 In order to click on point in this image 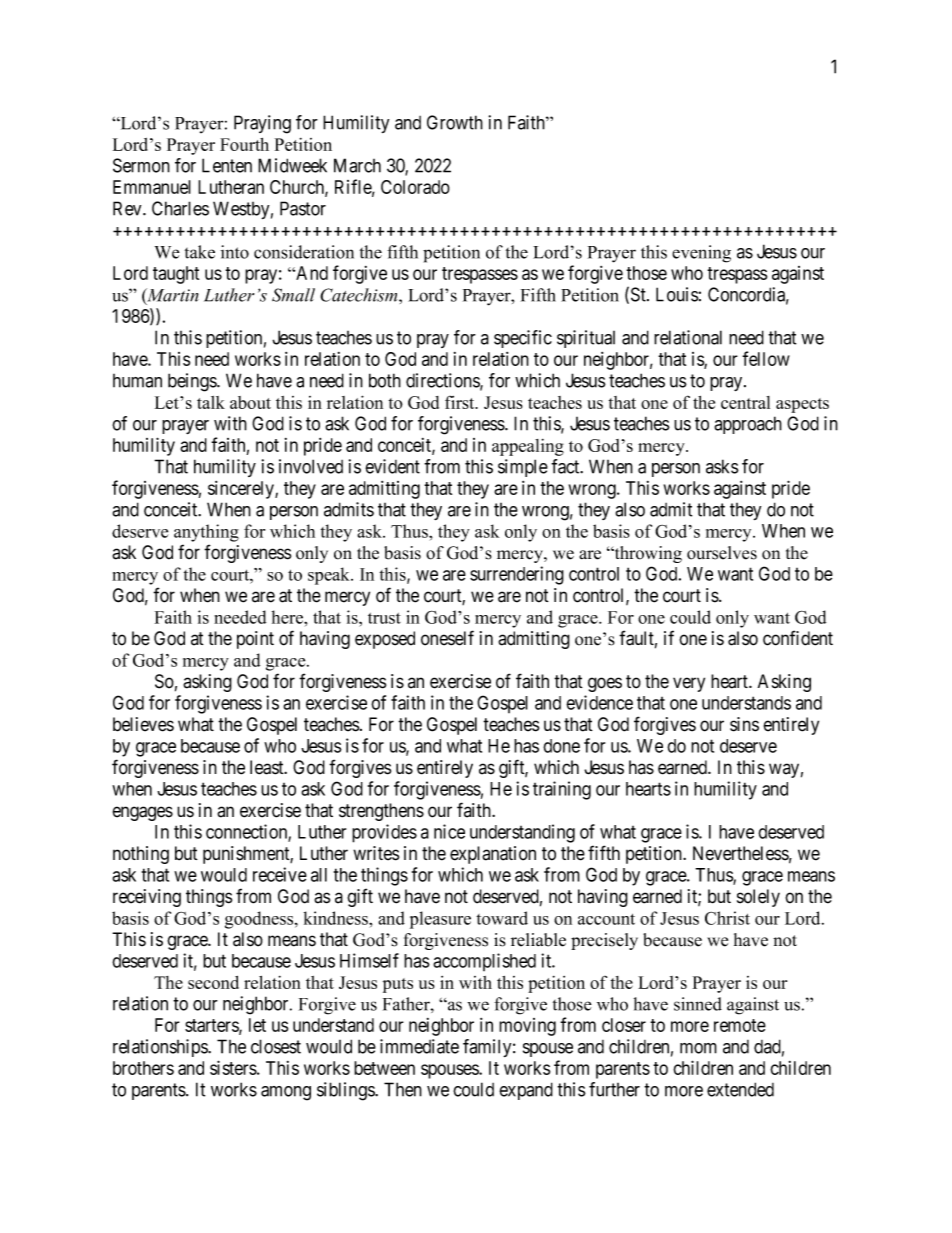, I will do `click(255, 640)`.
